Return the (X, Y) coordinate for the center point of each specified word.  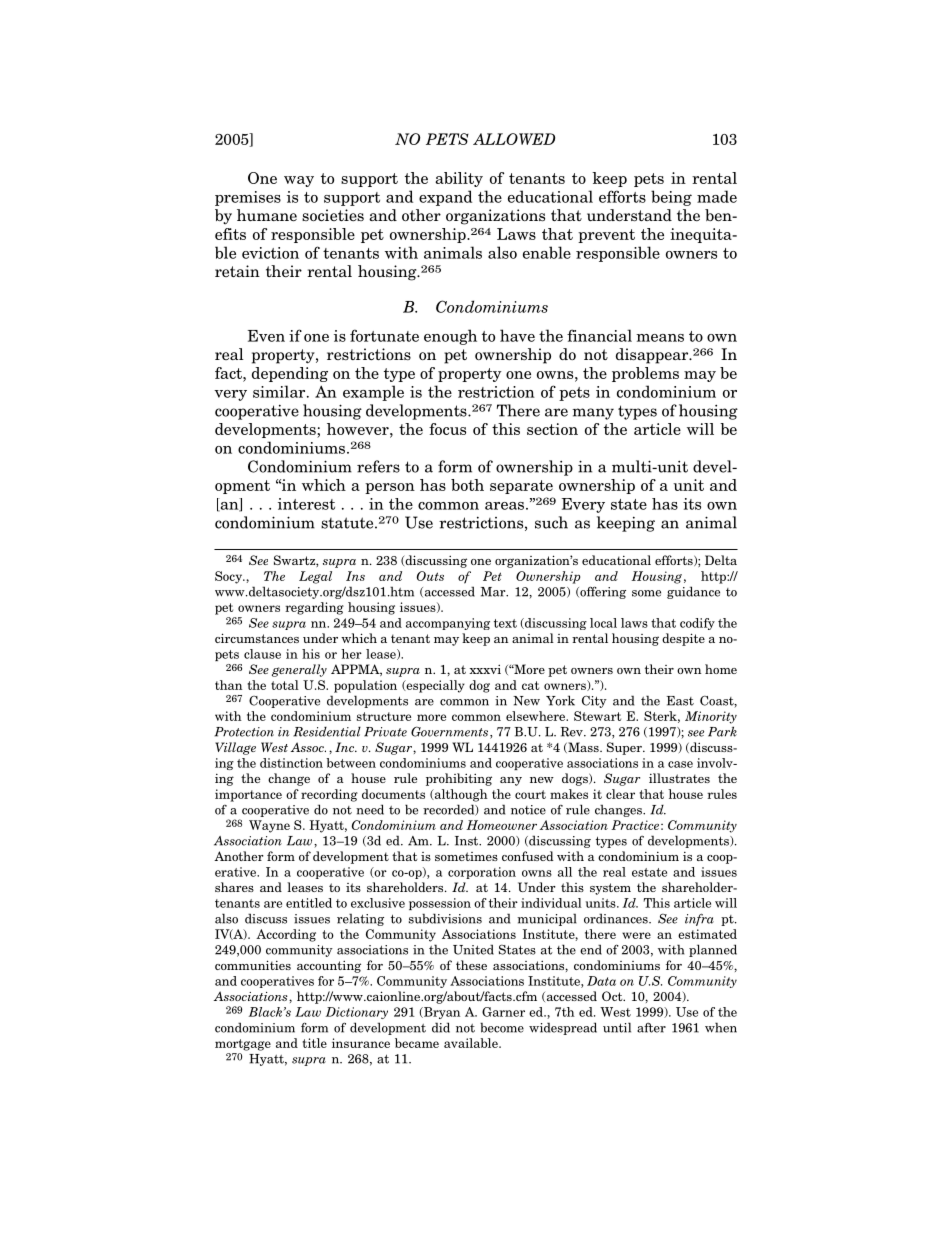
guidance (693, 592)
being (671, 198)
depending (290, 374)
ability (459, 179)
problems (645, 374)
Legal (315, 577)
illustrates (679, 778)
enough (450, 337)
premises (248, 198)
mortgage (243, 1045)
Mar (494, 592)
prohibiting (459, 779)
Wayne (269, 826)
